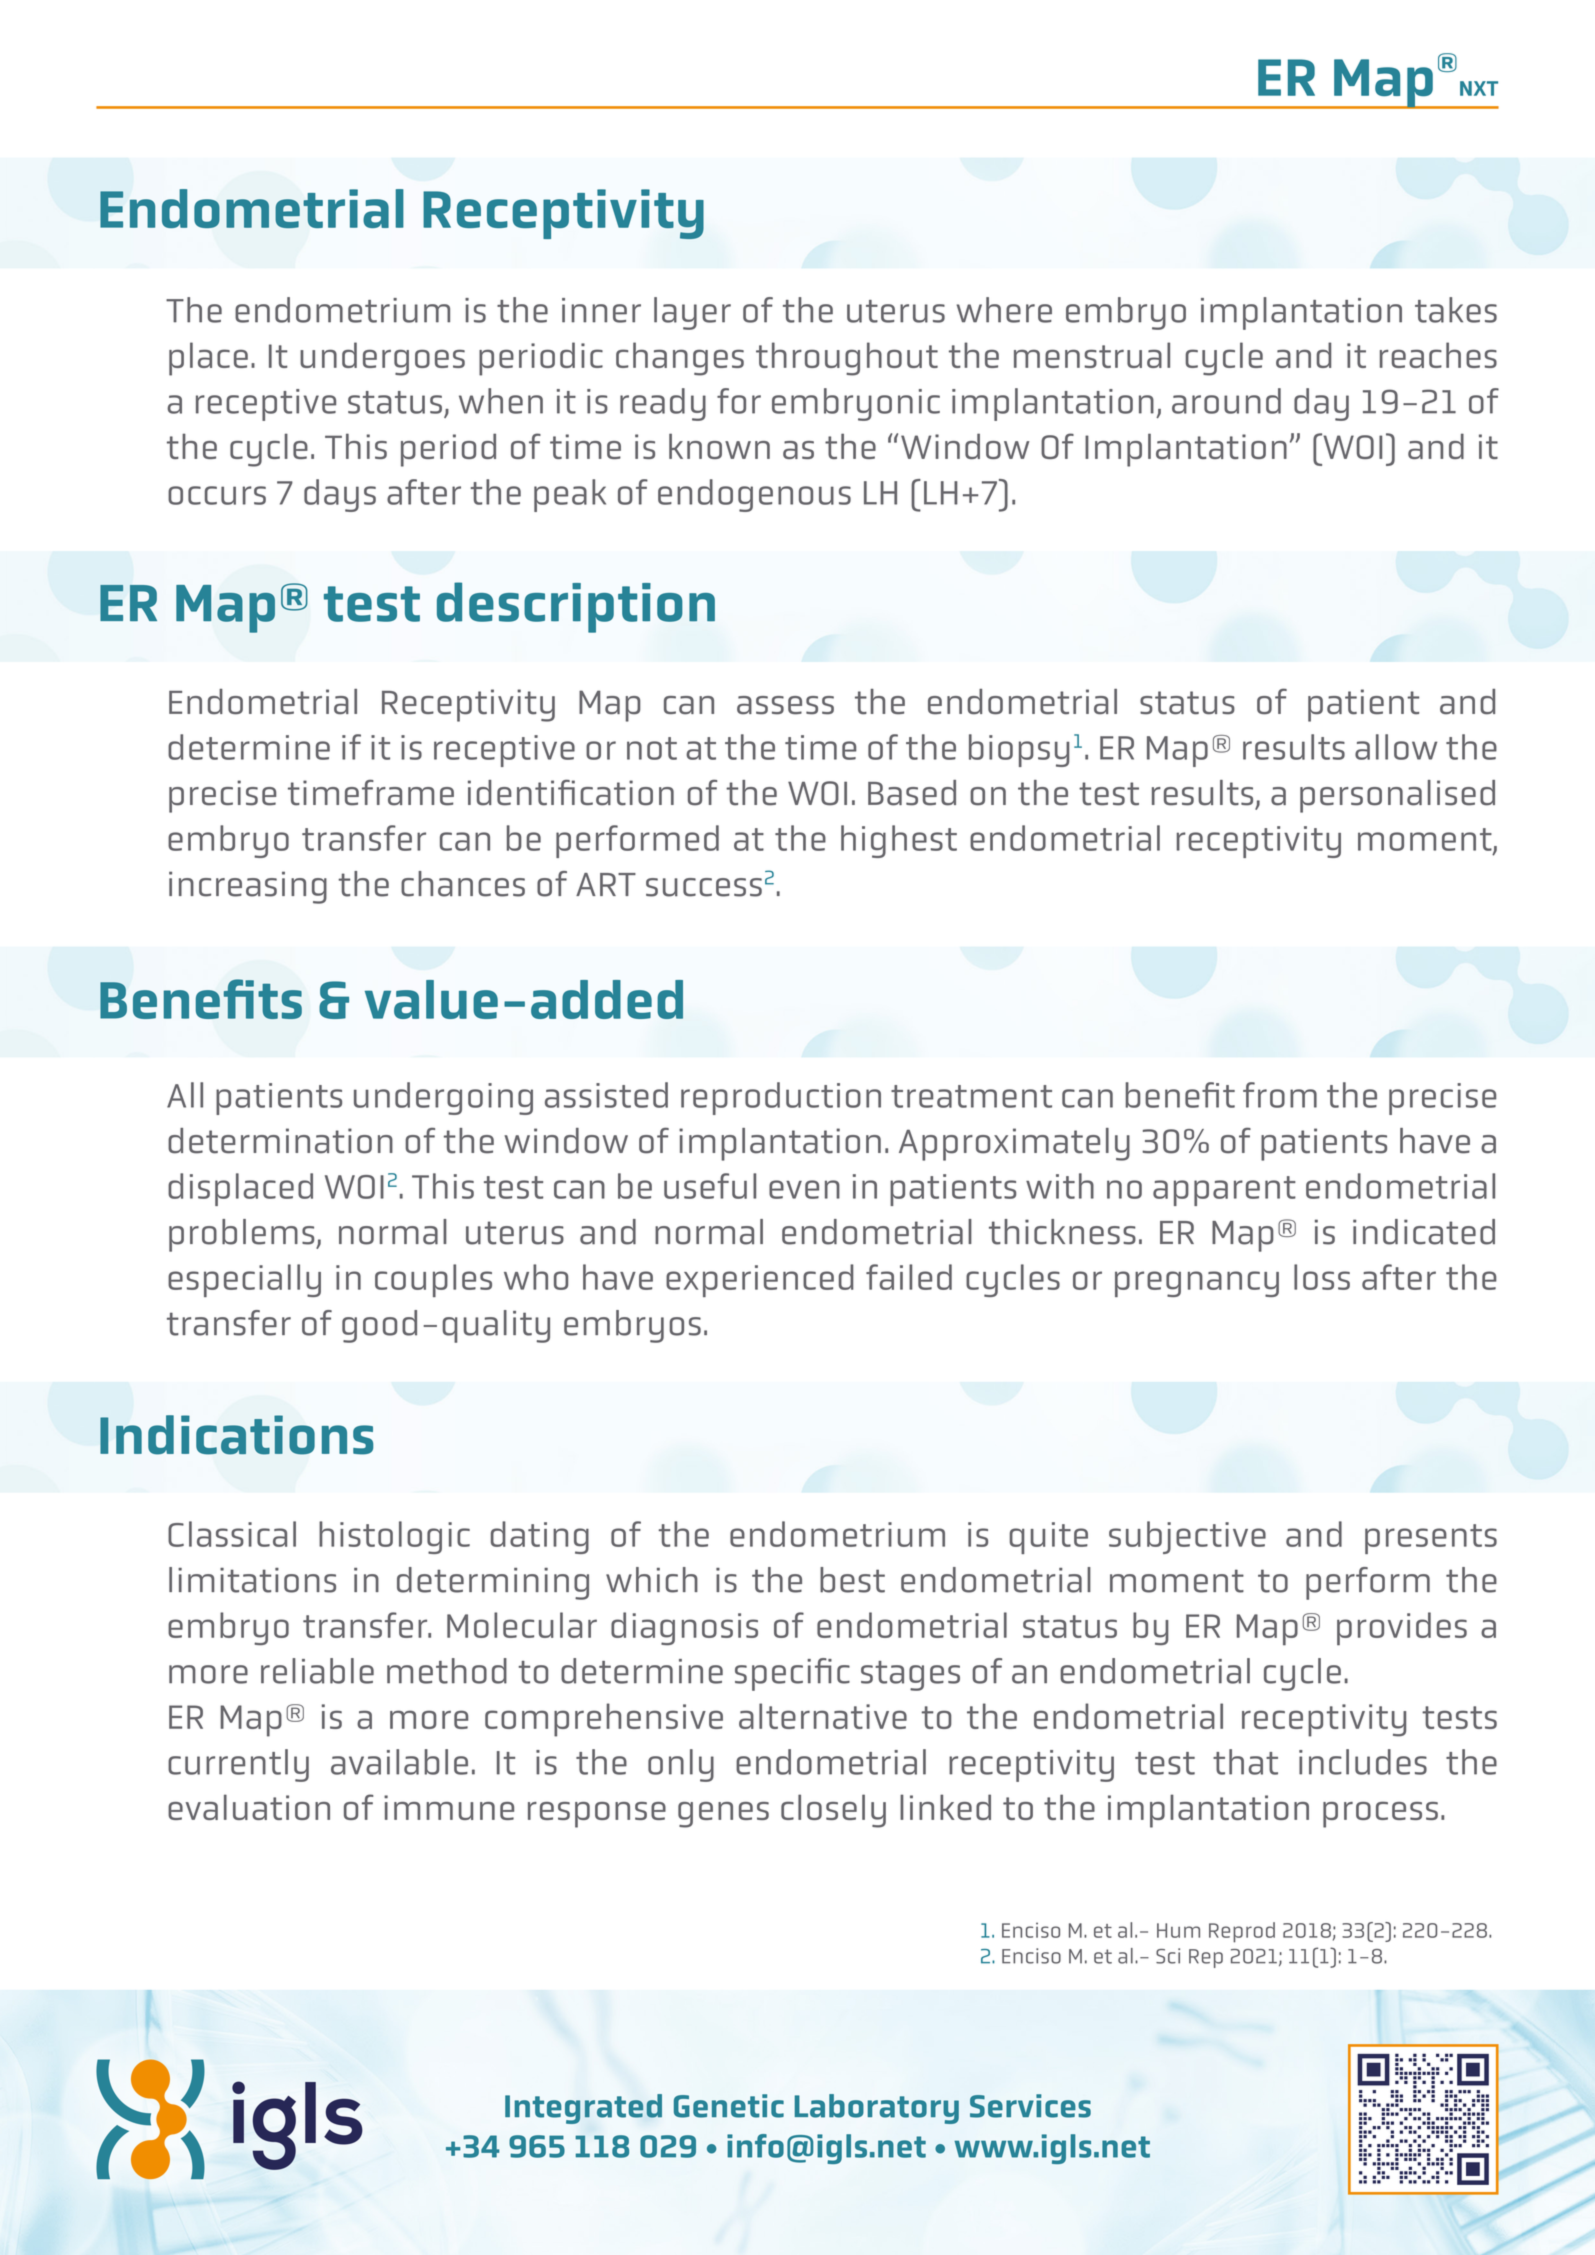 Image resolution: width=1595 pixels, height=2255 pixels. What do you see at coordinates (1479, 88) in the screenshot?
I see `NXT` at bounding box center [1479, 88].
